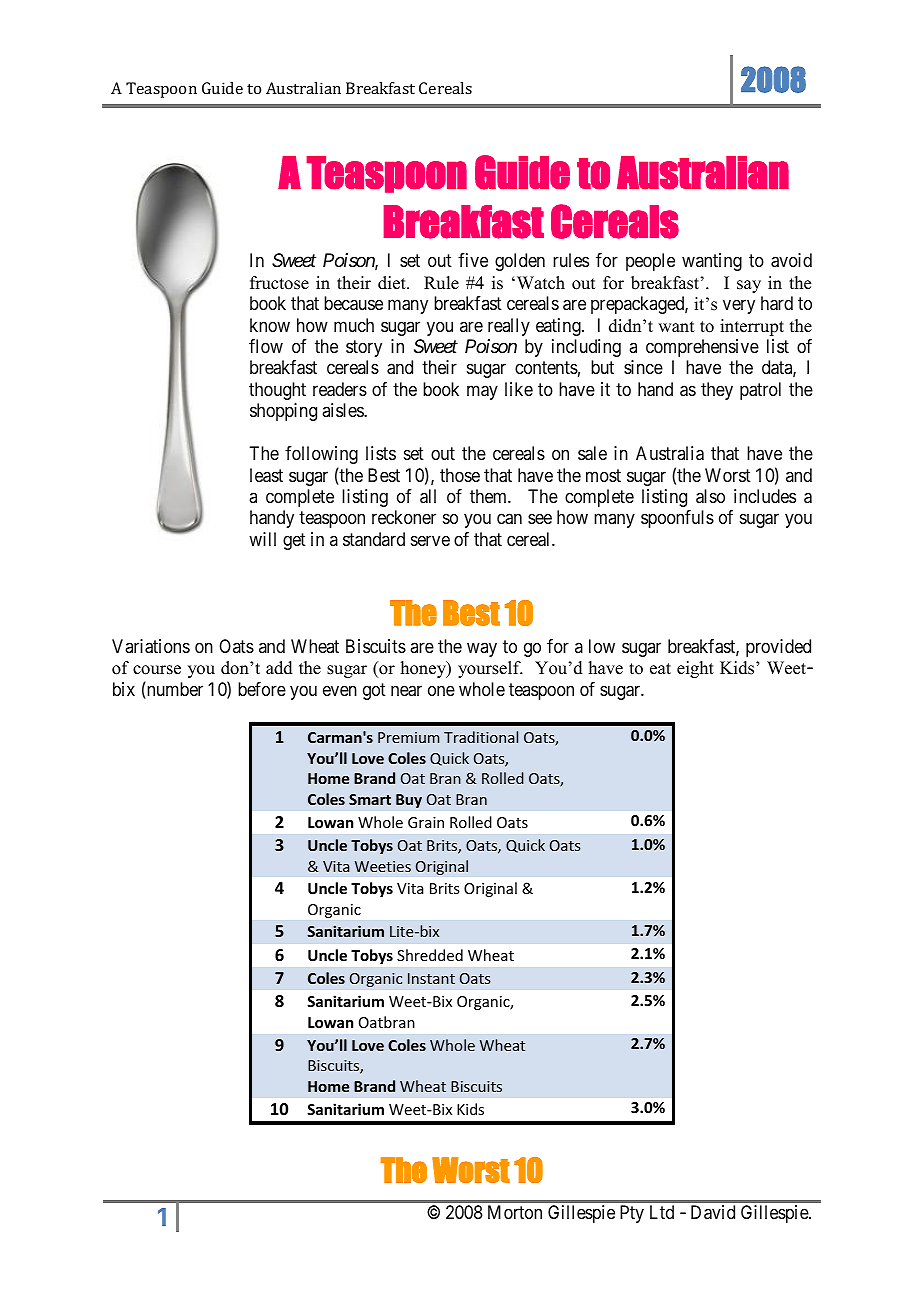  I want to click on eight, so click(695, 669).
